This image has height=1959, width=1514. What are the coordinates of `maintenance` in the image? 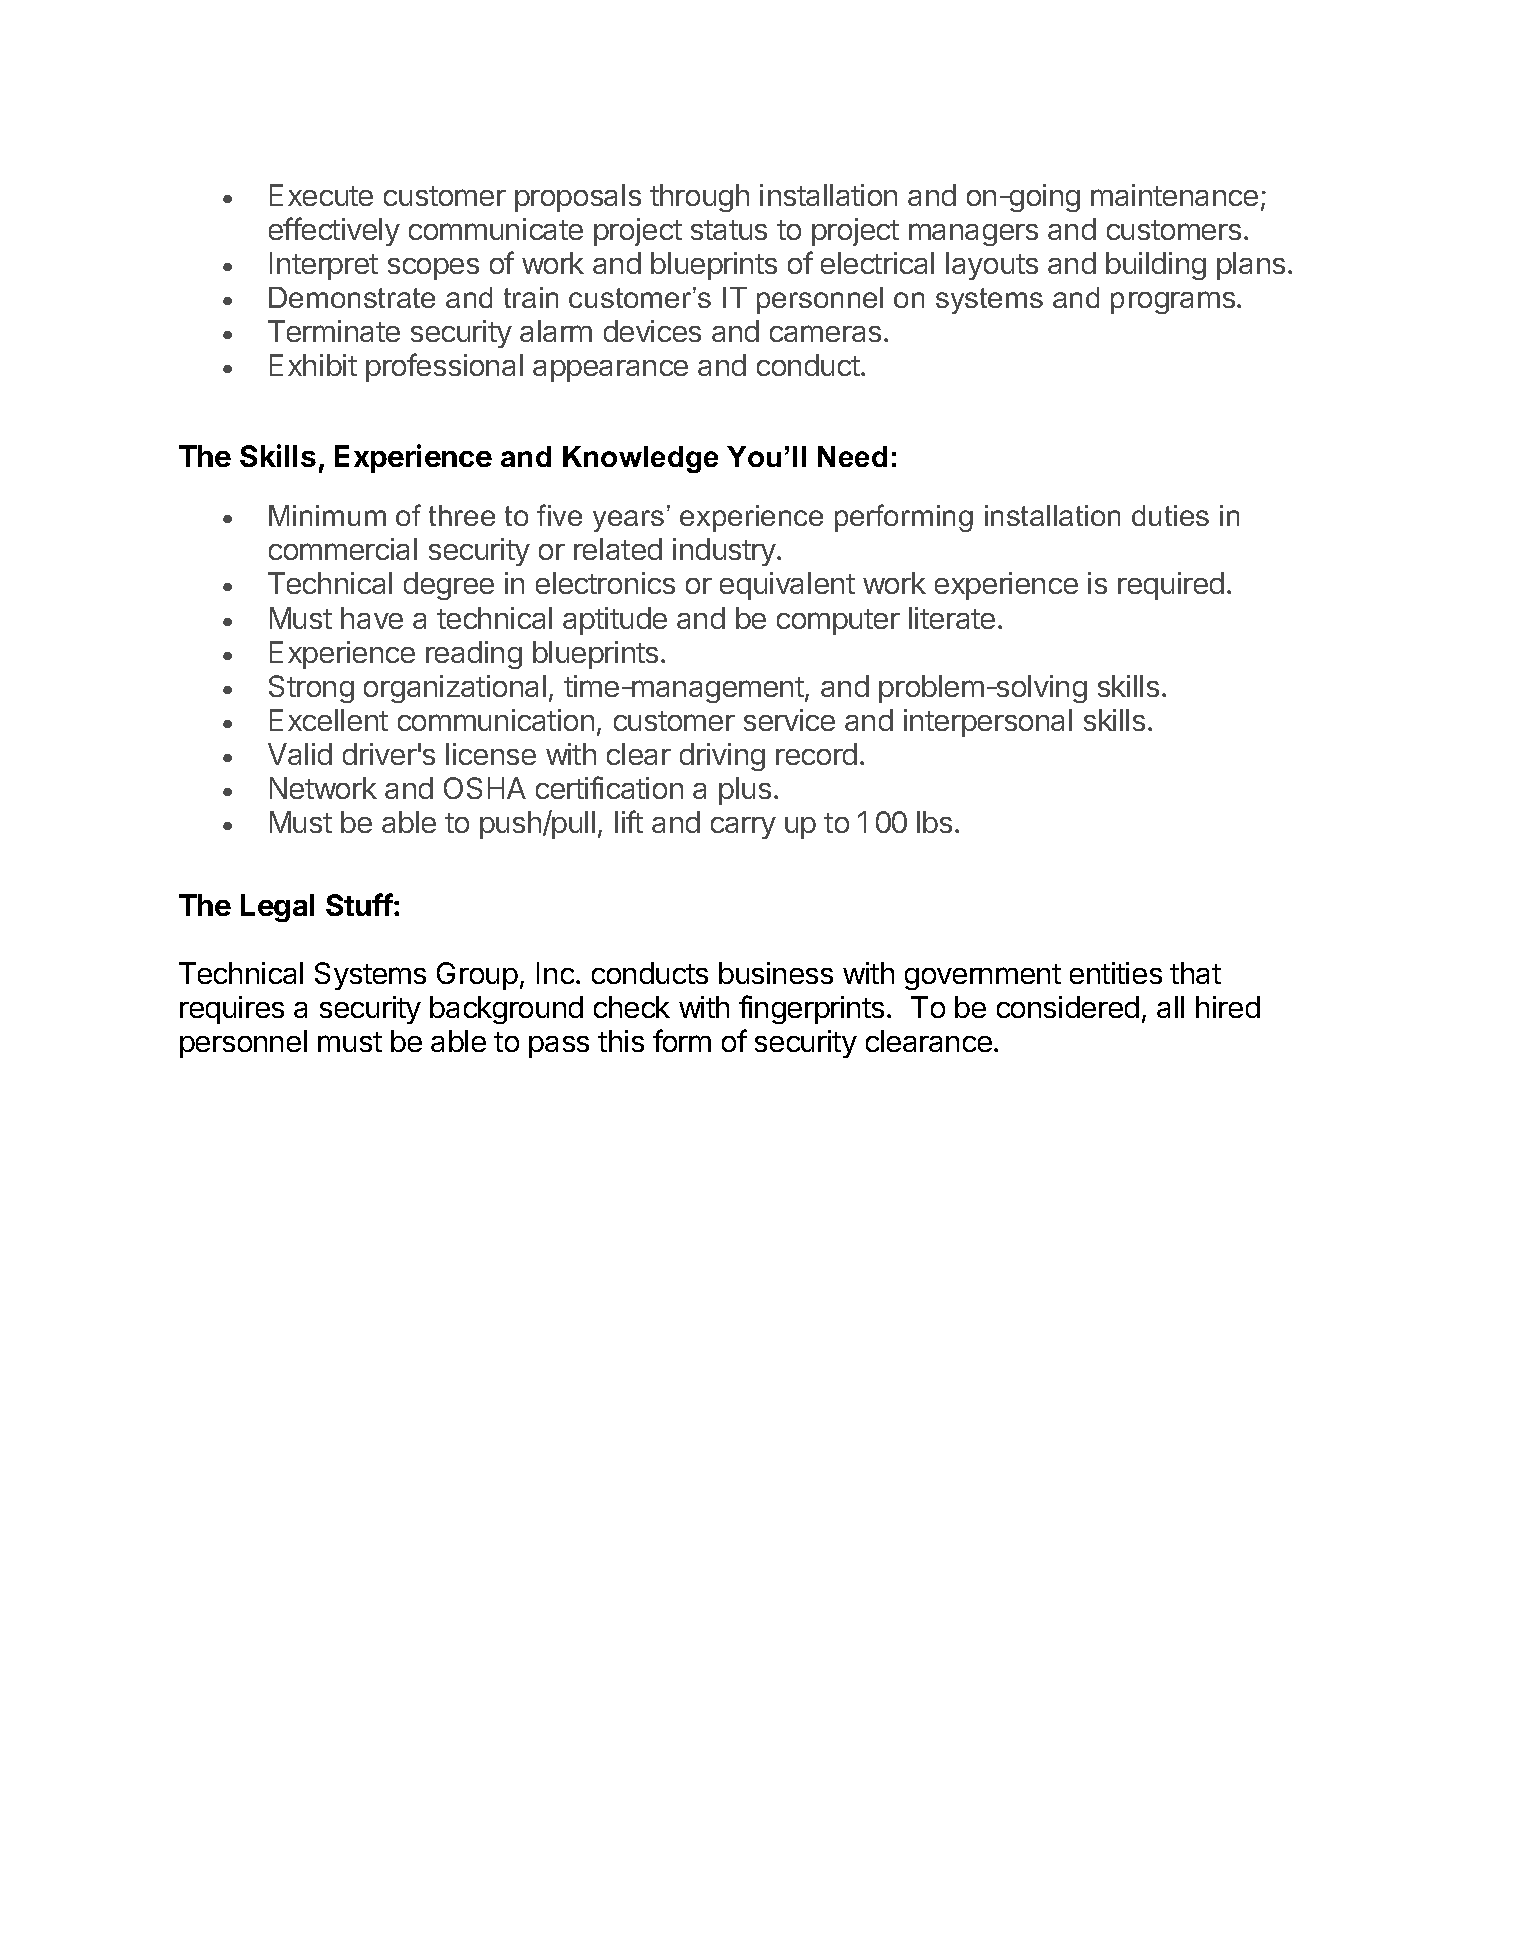 It's located at (1174, 195).
